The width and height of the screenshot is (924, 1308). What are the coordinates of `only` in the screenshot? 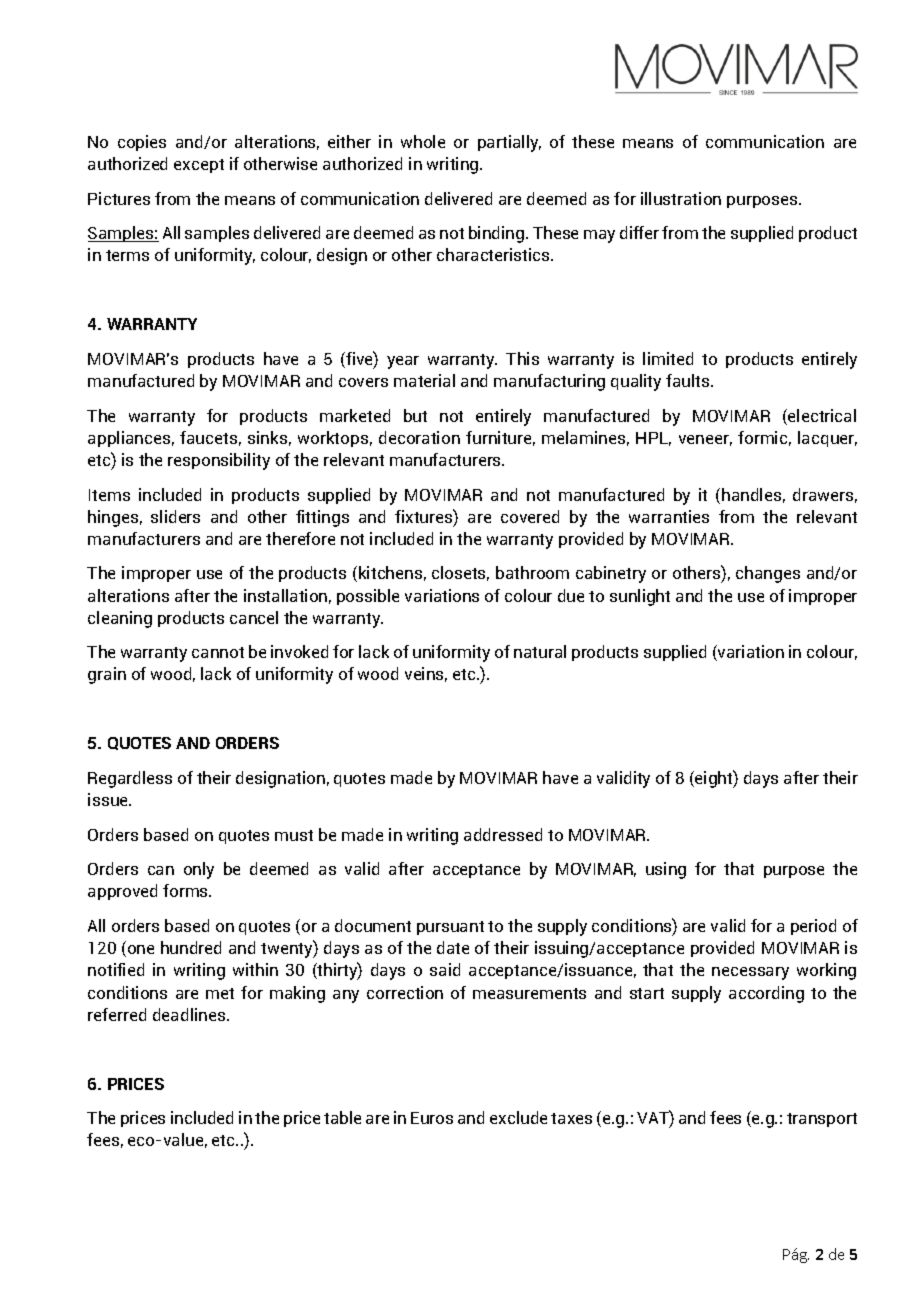 It's located at (199, 870).
